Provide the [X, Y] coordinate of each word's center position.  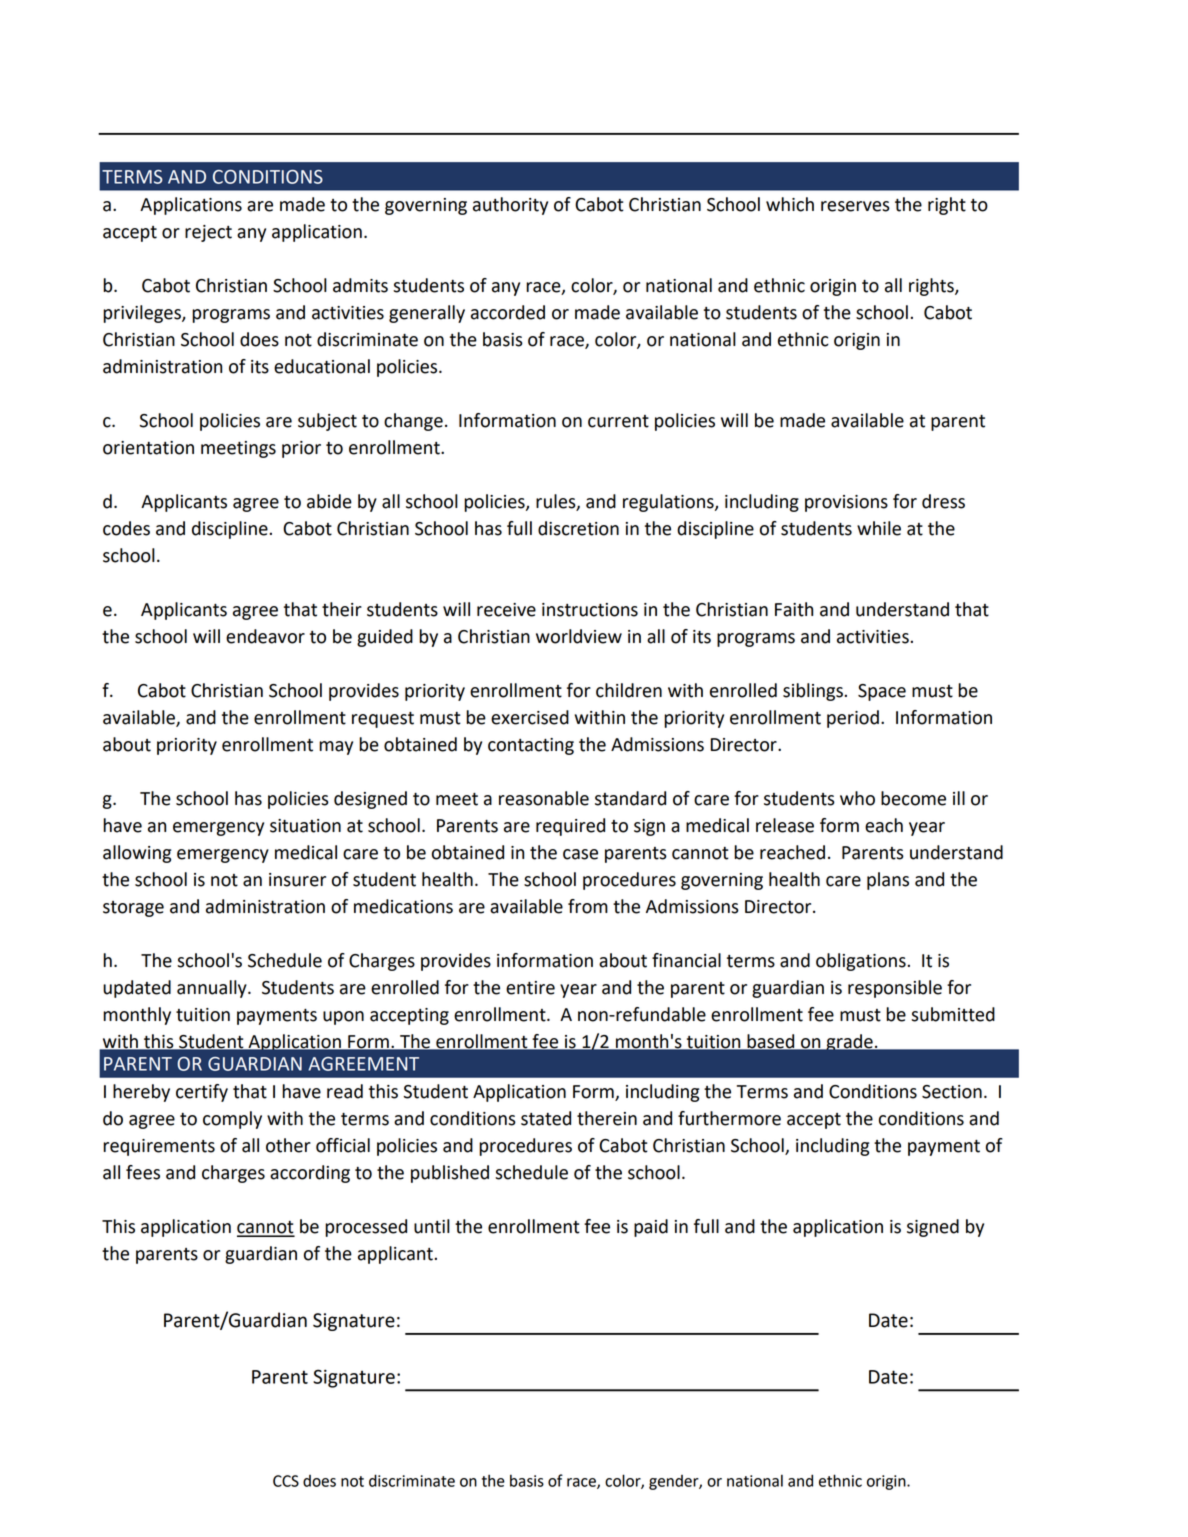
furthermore [729, 1118]
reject [208, 233]
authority [510, 206]
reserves [855, 206]
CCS [286, 1481]
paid [651, 1228]
